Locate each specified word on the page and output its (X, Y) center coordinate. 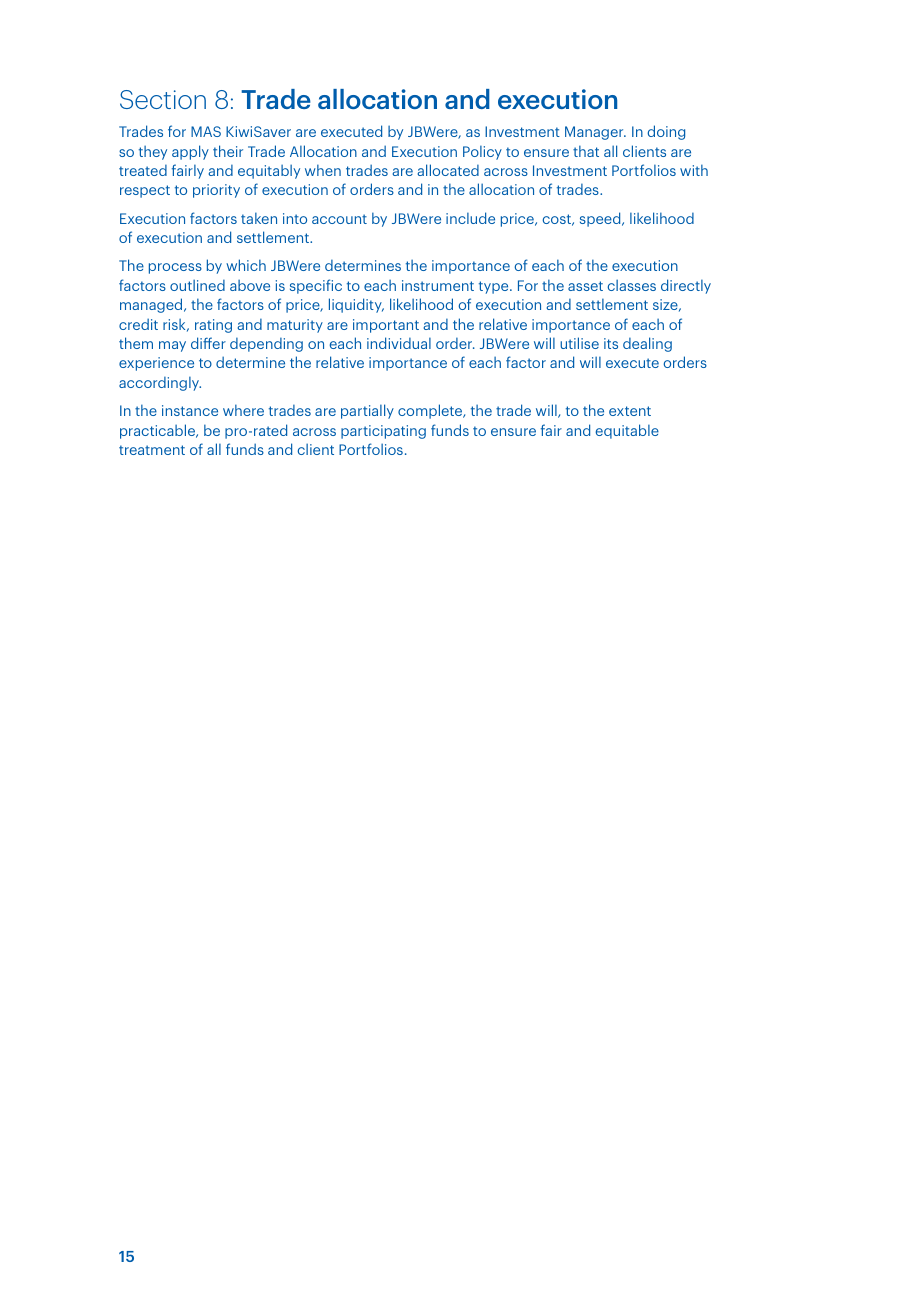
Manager (595, 133)
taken (259, 218)
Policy (482, 152)
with (694, 170)
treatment (152, 450)
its (611, 343)
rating (213, 326)
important (386, 326)
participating (383, 432)
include (470, 218)
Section (163, 99)
